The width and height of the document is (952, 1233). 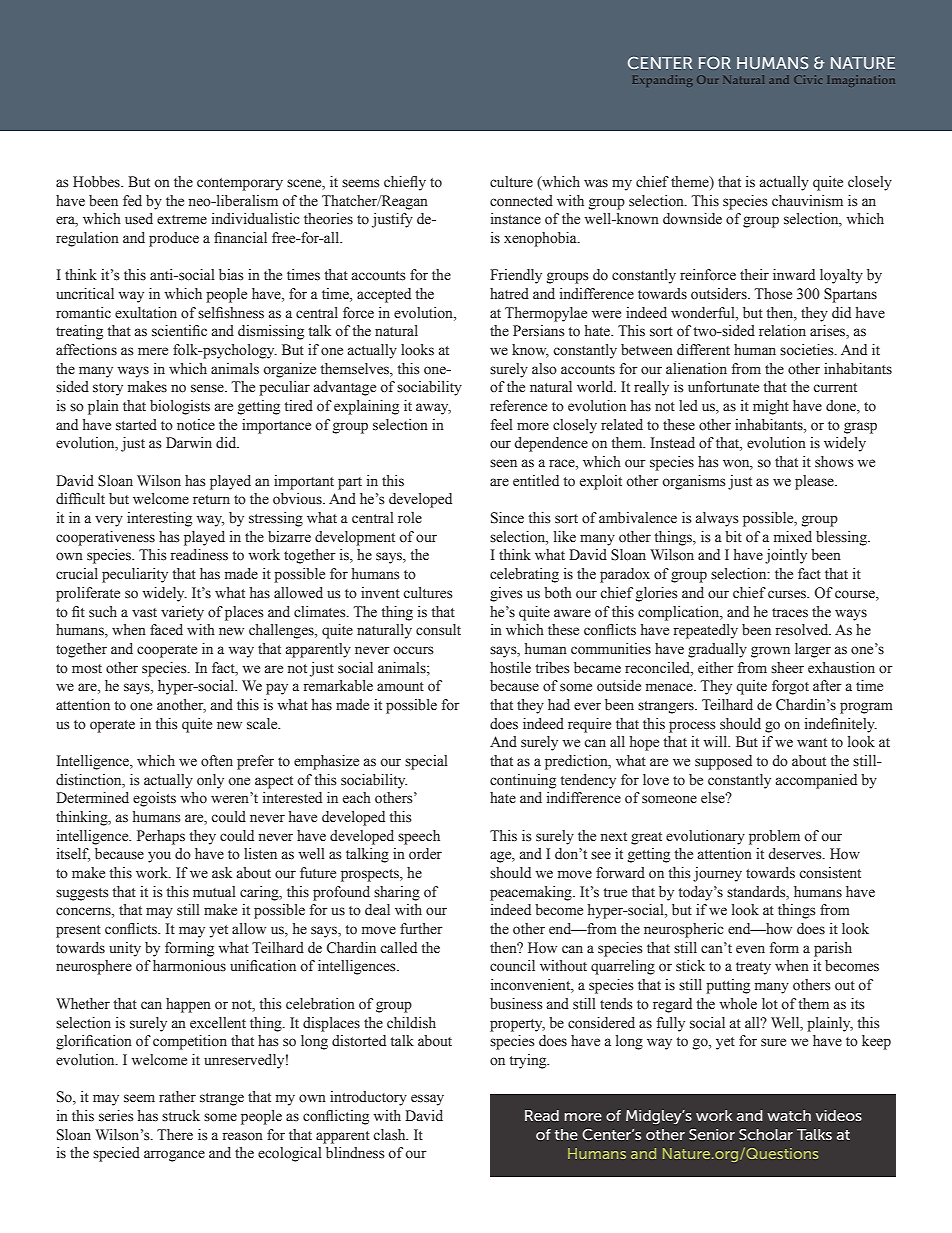 I want to click on There, so click(x=175, y=1134).
